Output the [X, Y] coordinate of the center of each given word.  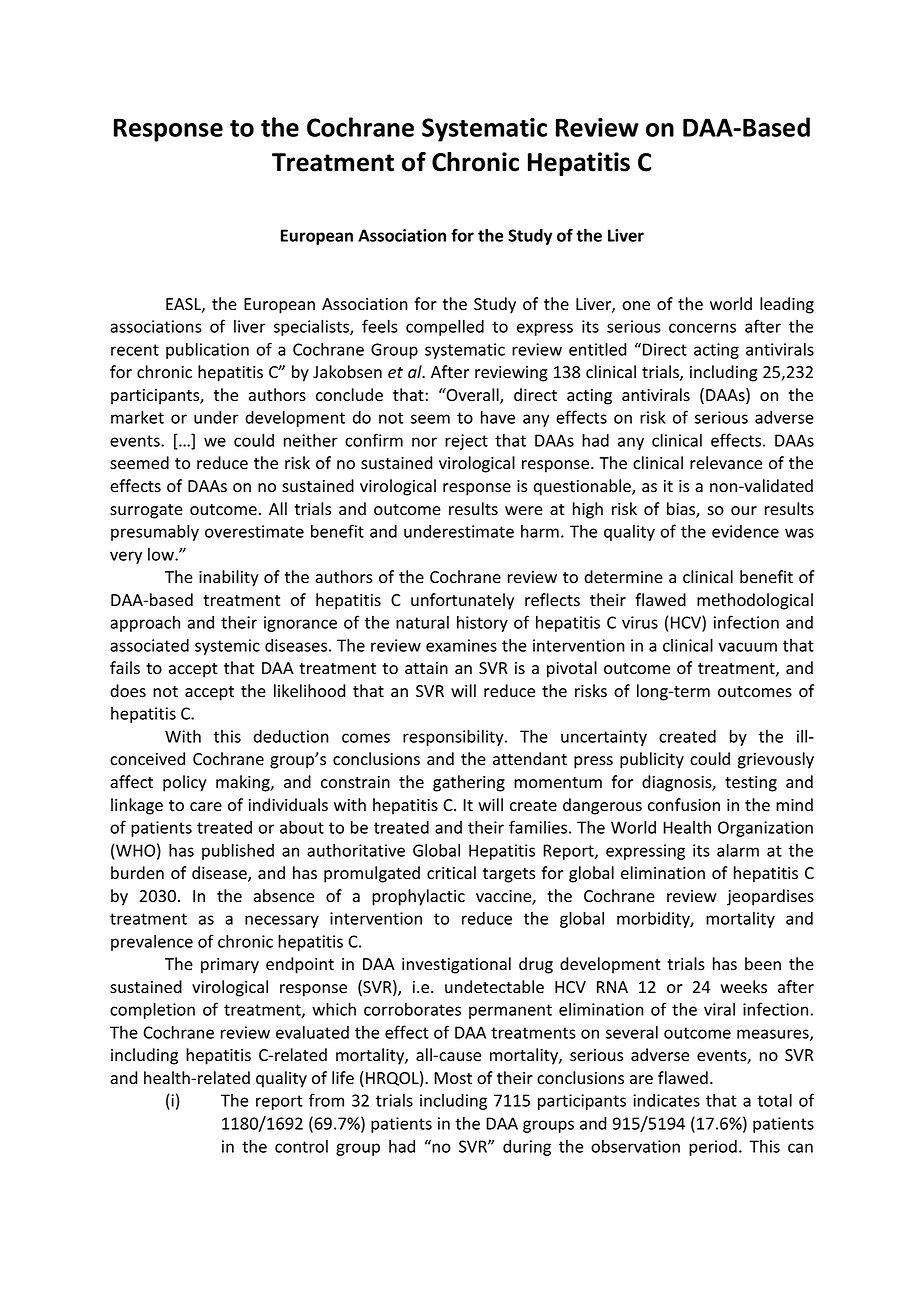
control [301, 1146]
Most [453, 1078]
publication [207, 350]
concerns [702, 328]
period [713, 1148]
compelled [445, 327]
